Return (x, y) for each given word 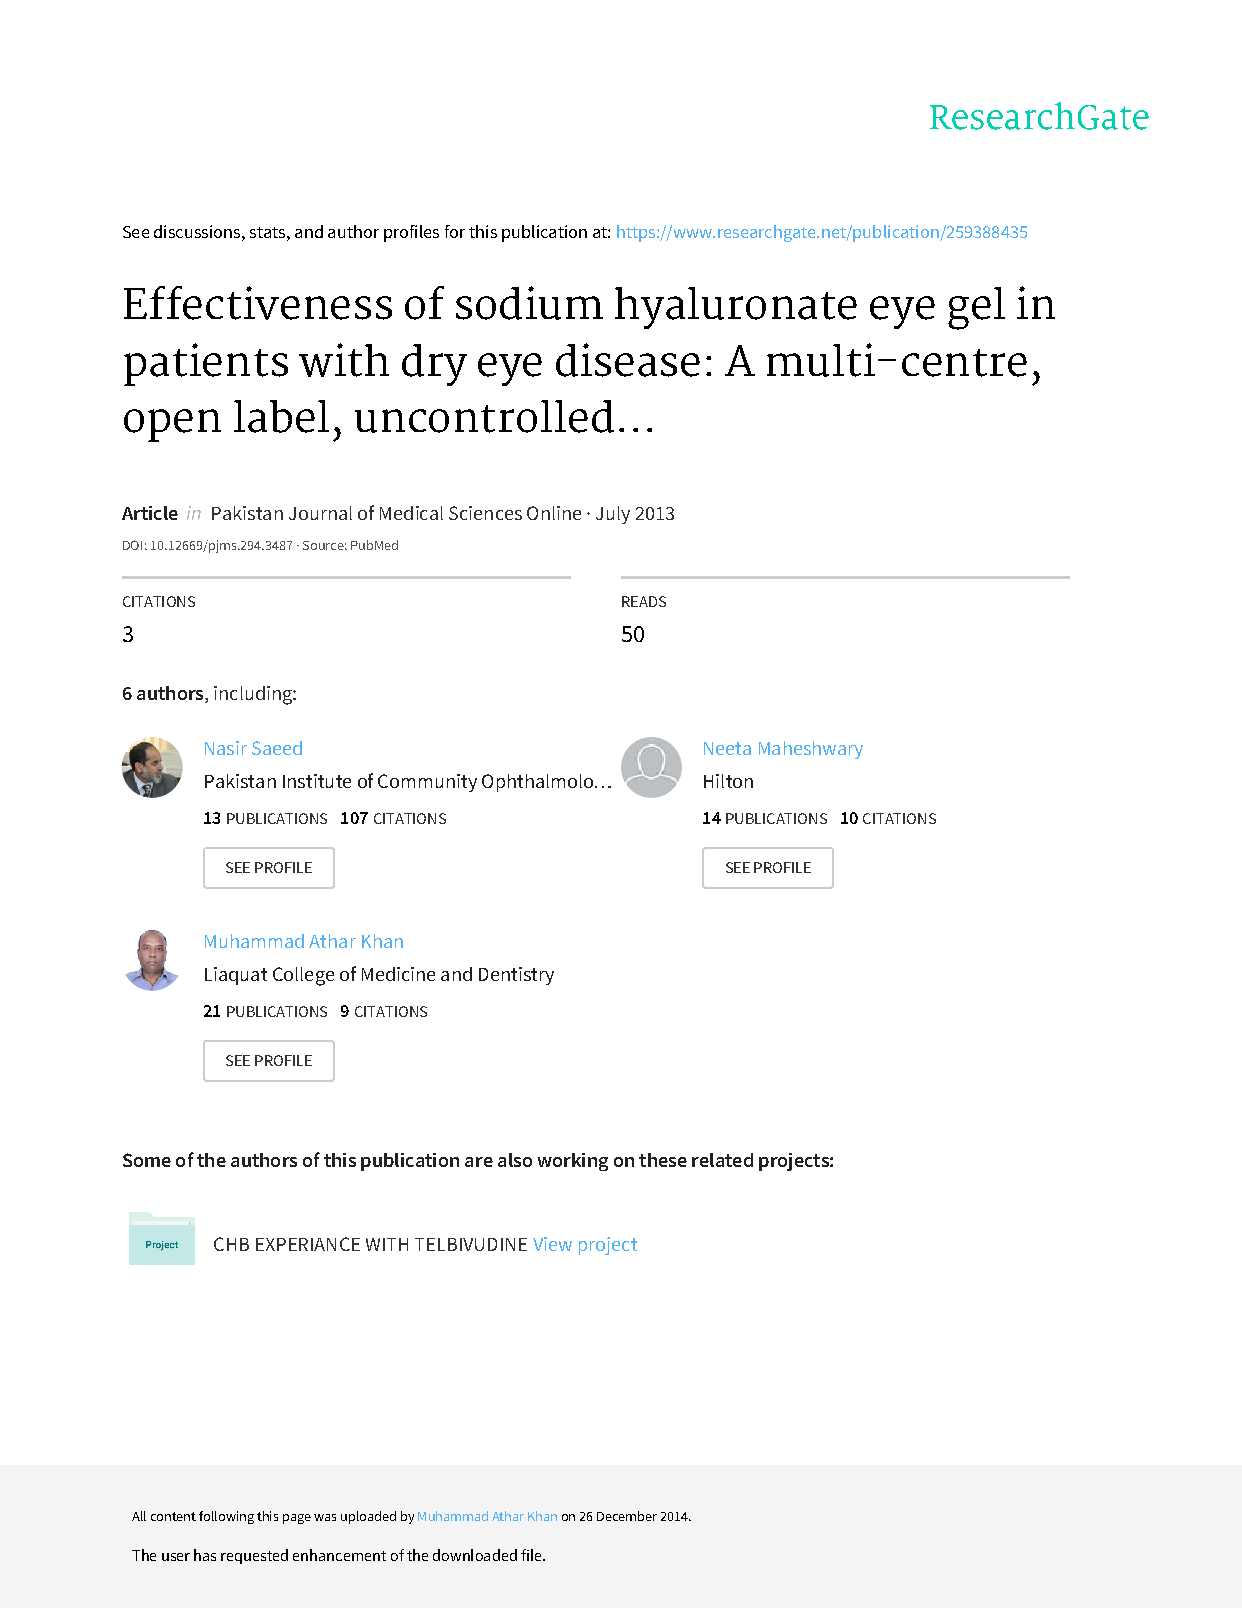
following (226, 1517)
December (627, 1516)
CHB (231, 1244)
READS (644, 601)
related (722, 1160)
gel (976, 308)
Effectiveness (258, 303)
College (303, 976)
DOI (132, 545)
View (552, 1244)
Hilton (728, 781)
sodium (529, 303)
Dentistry (516, 976)
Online (554, 513)
